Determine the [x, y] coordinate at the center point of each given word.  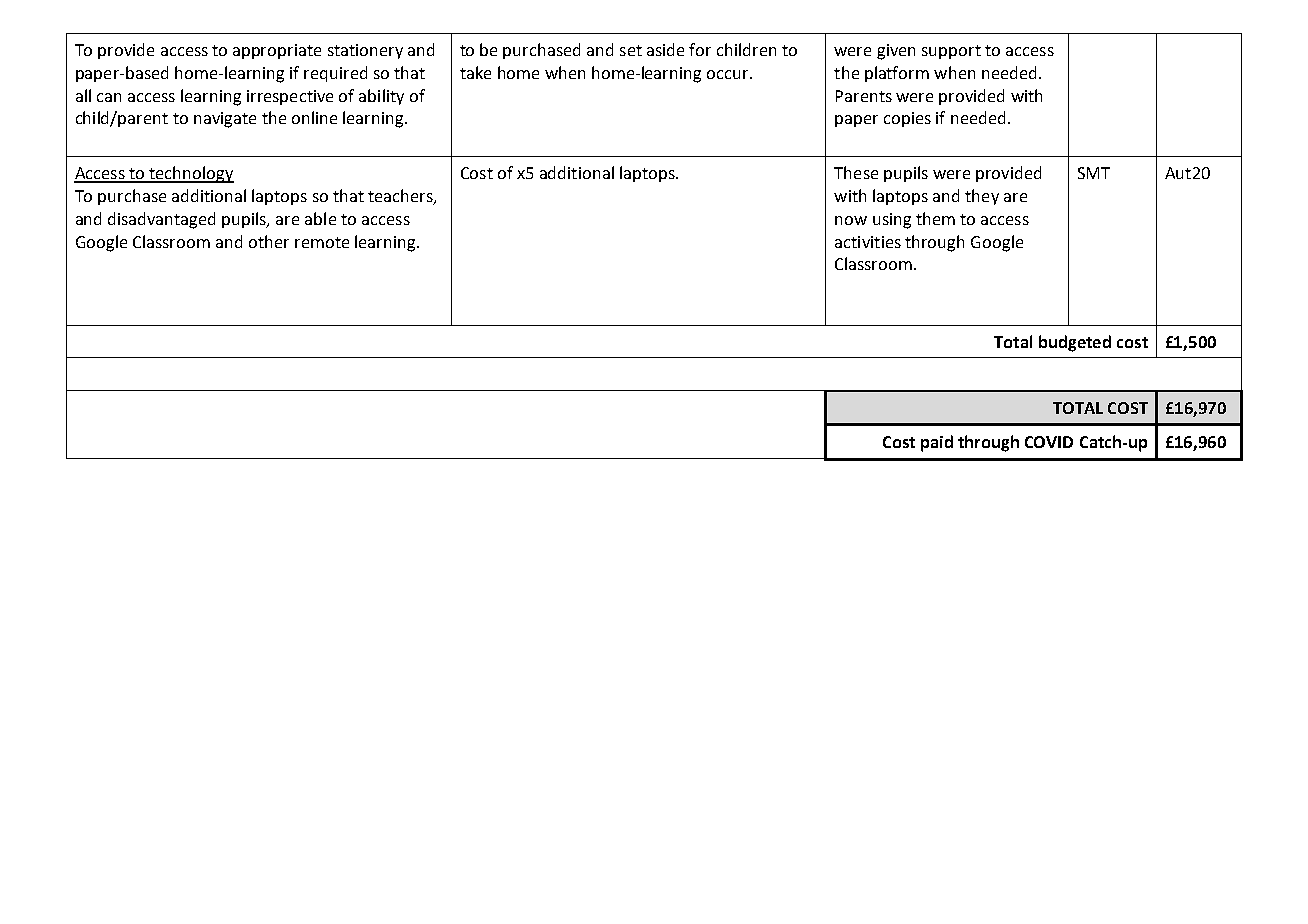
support [951, 52]
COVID [1049, 442]
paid [937, 443]
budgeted [1075, 343]
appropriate [277, 51]
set [631, 50]
